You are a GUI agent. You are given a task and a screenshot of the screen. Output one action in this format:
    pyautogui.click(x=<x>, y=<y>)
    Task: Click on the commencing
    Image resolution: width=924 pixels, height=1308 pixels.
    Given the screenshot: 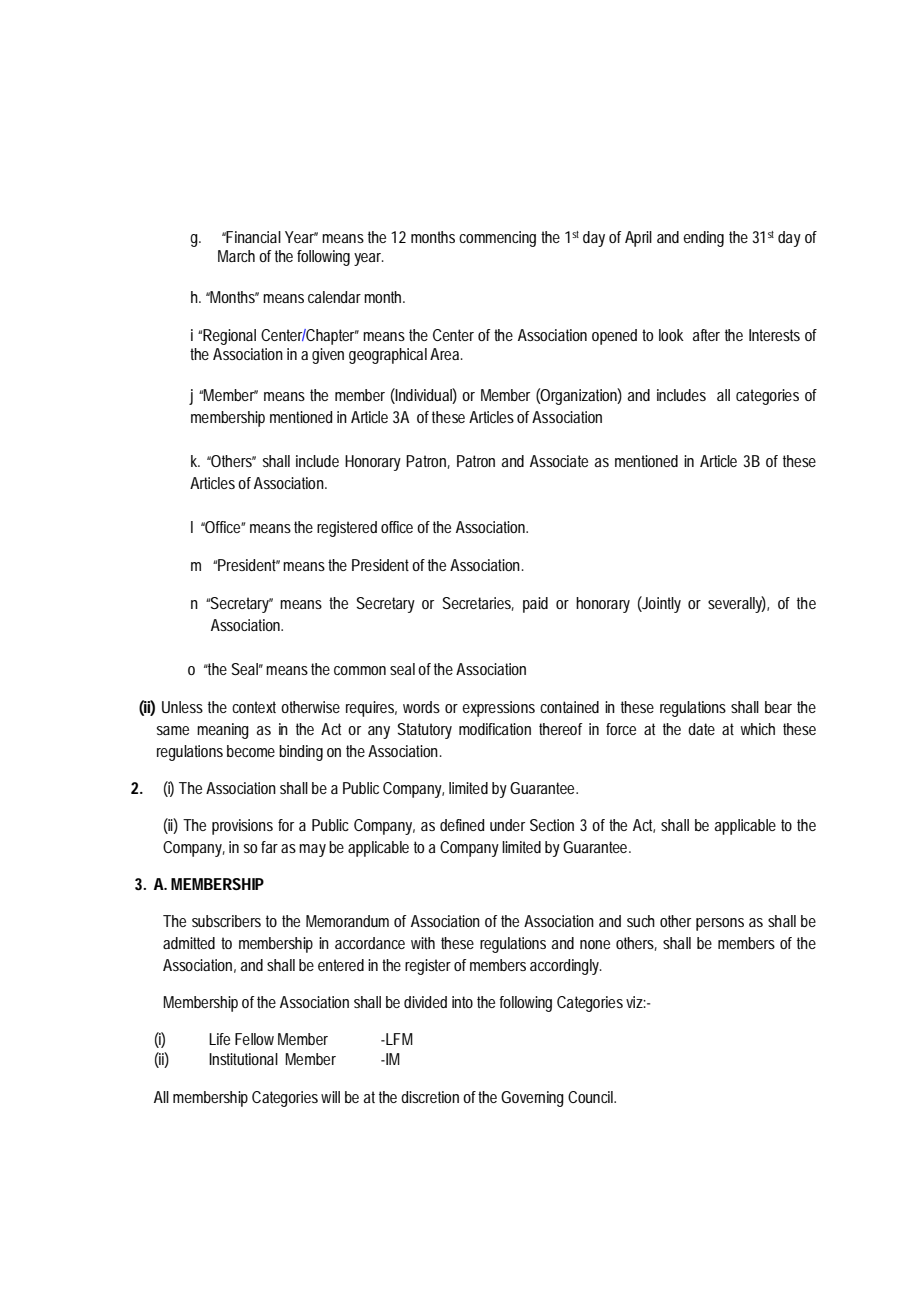 What is the action you would take?
    pyautogui.click(x=497, y=239)
